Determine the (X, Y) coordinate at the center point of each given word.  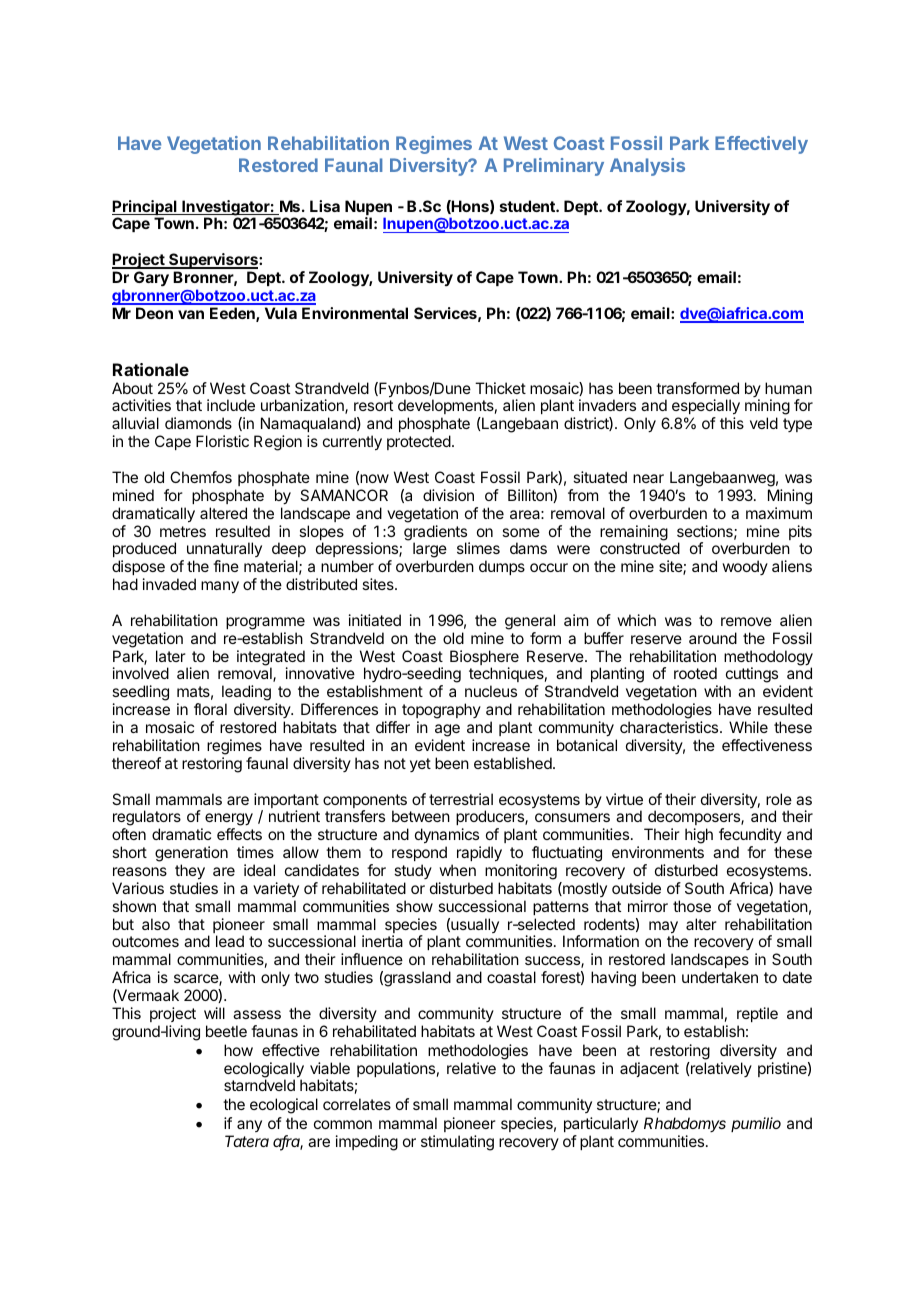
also (156, 924)
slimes (478, 548)
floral (210, 709)
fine (226, 566)
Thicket (500, 388)
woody (745, 567)
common (343, 1124)
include (231, 405)
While (748, 727)
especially (706, 408)
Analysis (647, 167)
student (528, 206)
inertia (382, 941)
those (692, 906)
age (447, 730)
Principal (145, 209)
